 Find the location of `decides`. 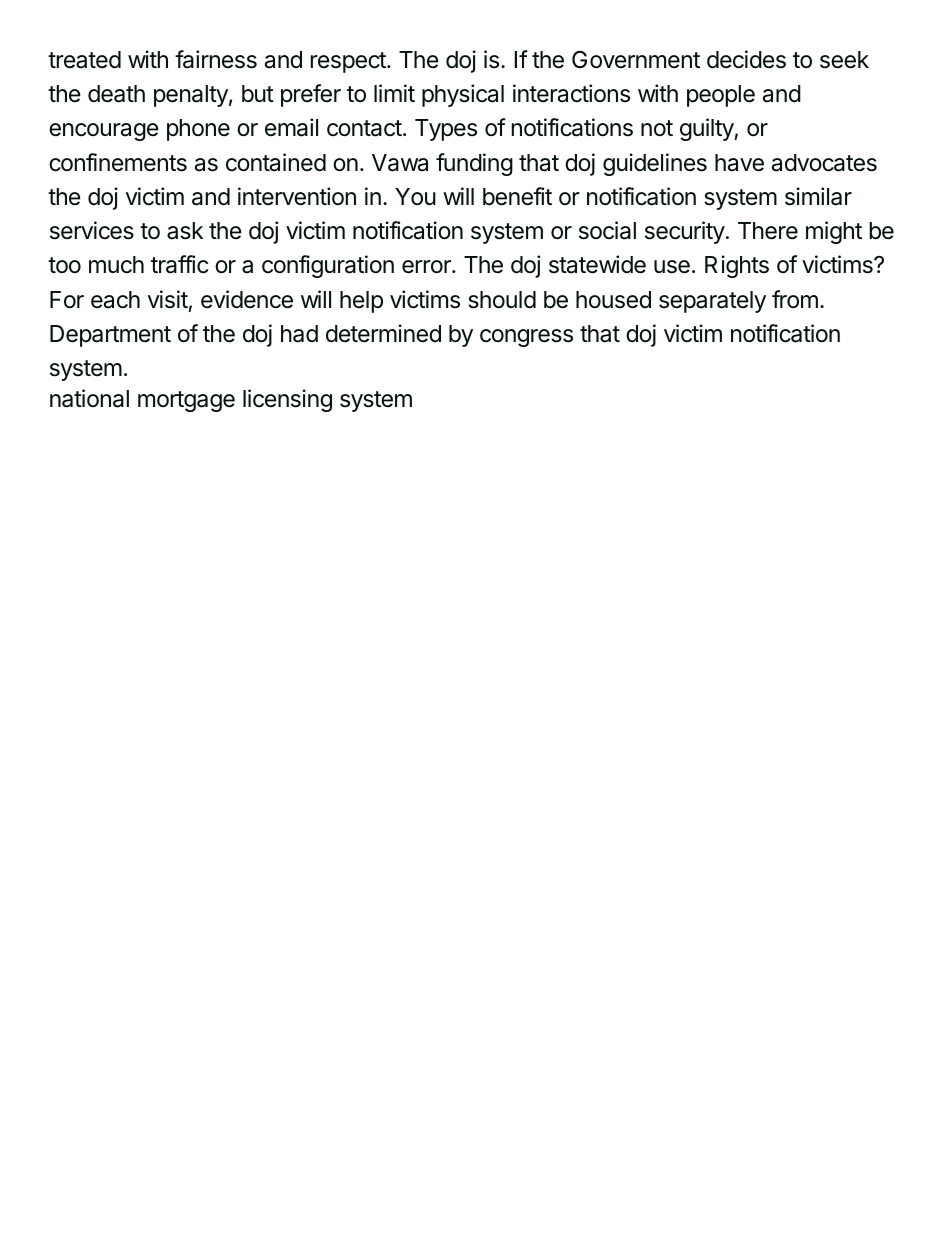

decides is located at coordinates (746, 59).
